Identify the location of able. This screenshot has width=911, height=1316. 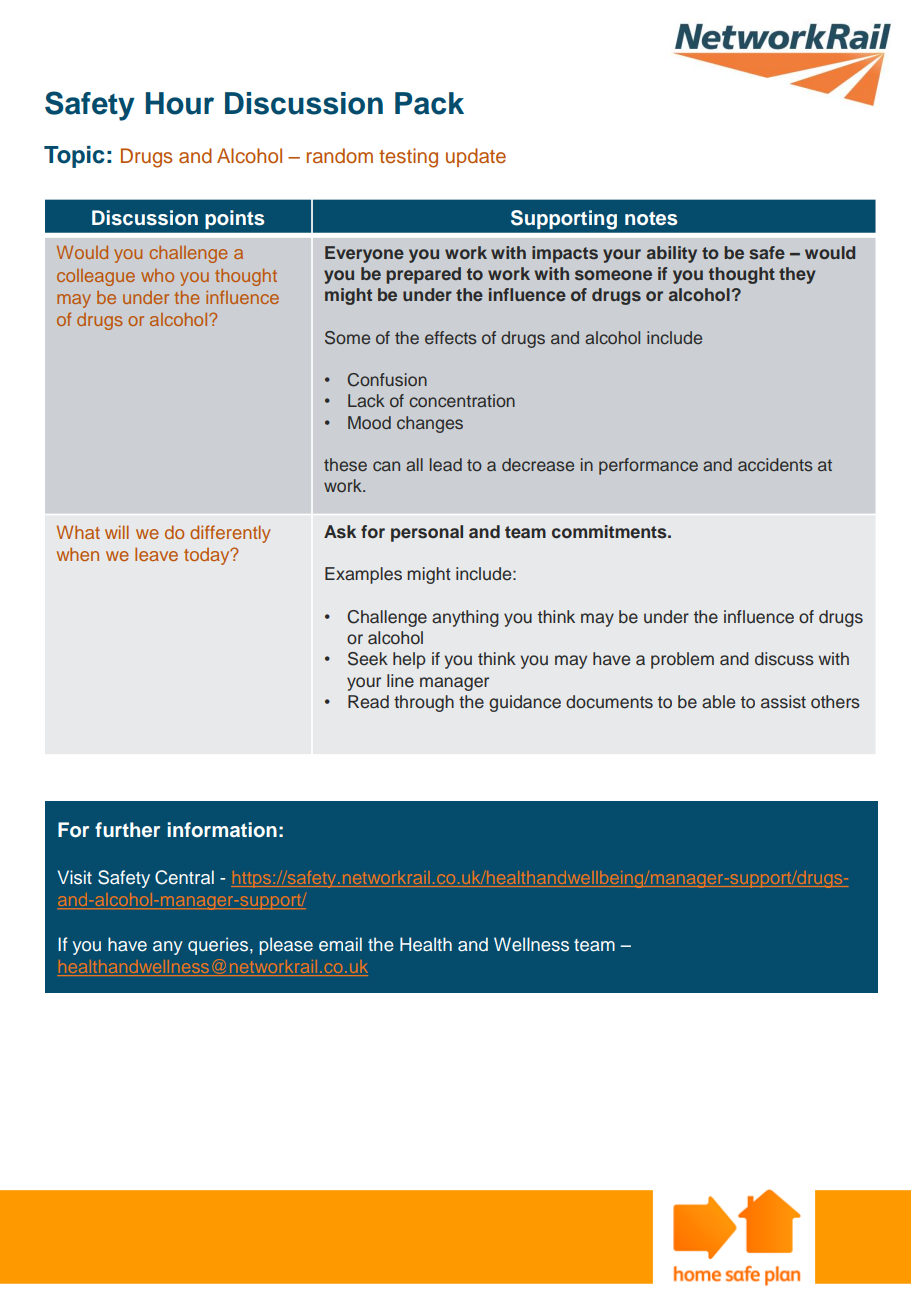
(718, 702).
